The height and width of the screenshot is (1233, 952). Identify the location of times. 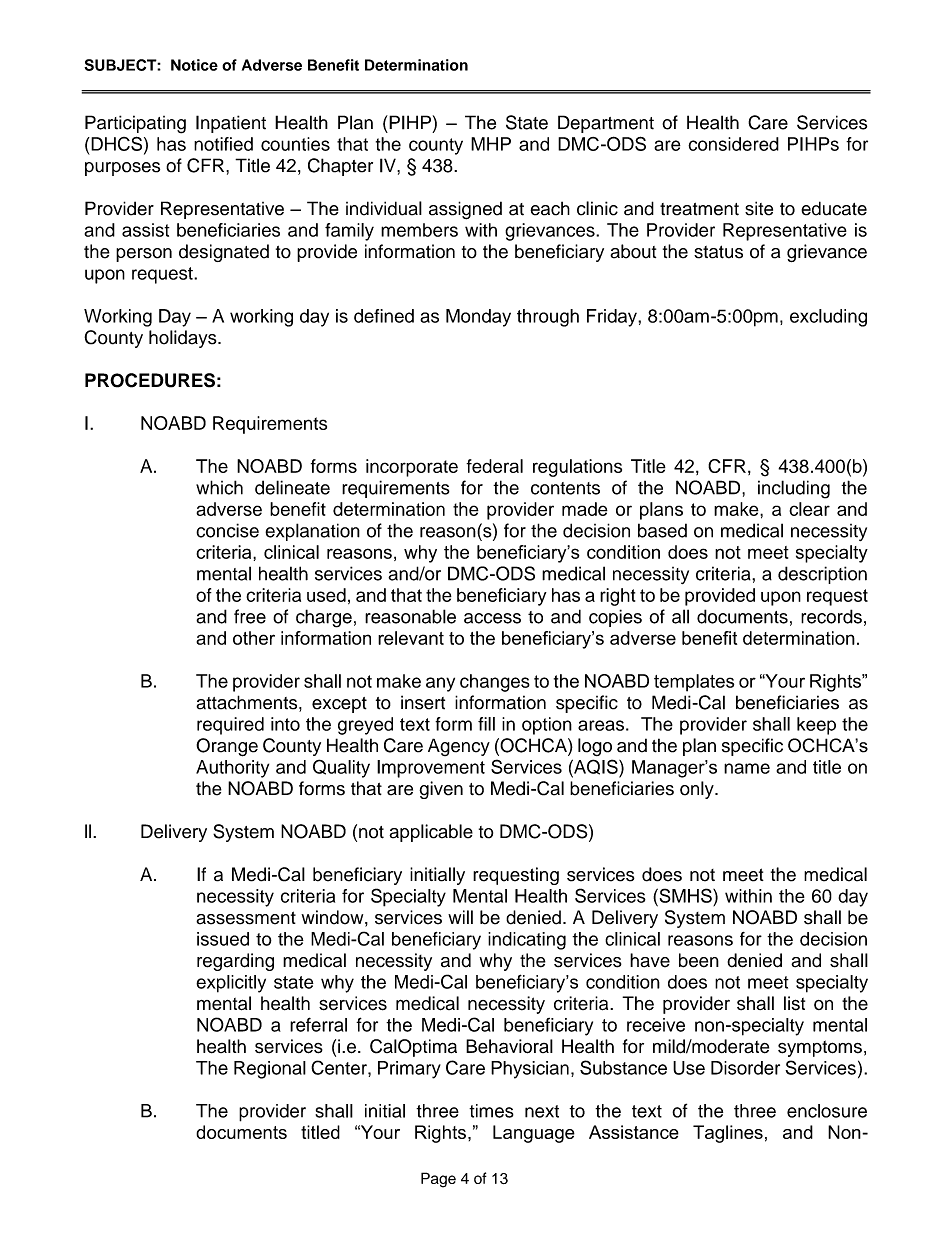
(491, 1111).
